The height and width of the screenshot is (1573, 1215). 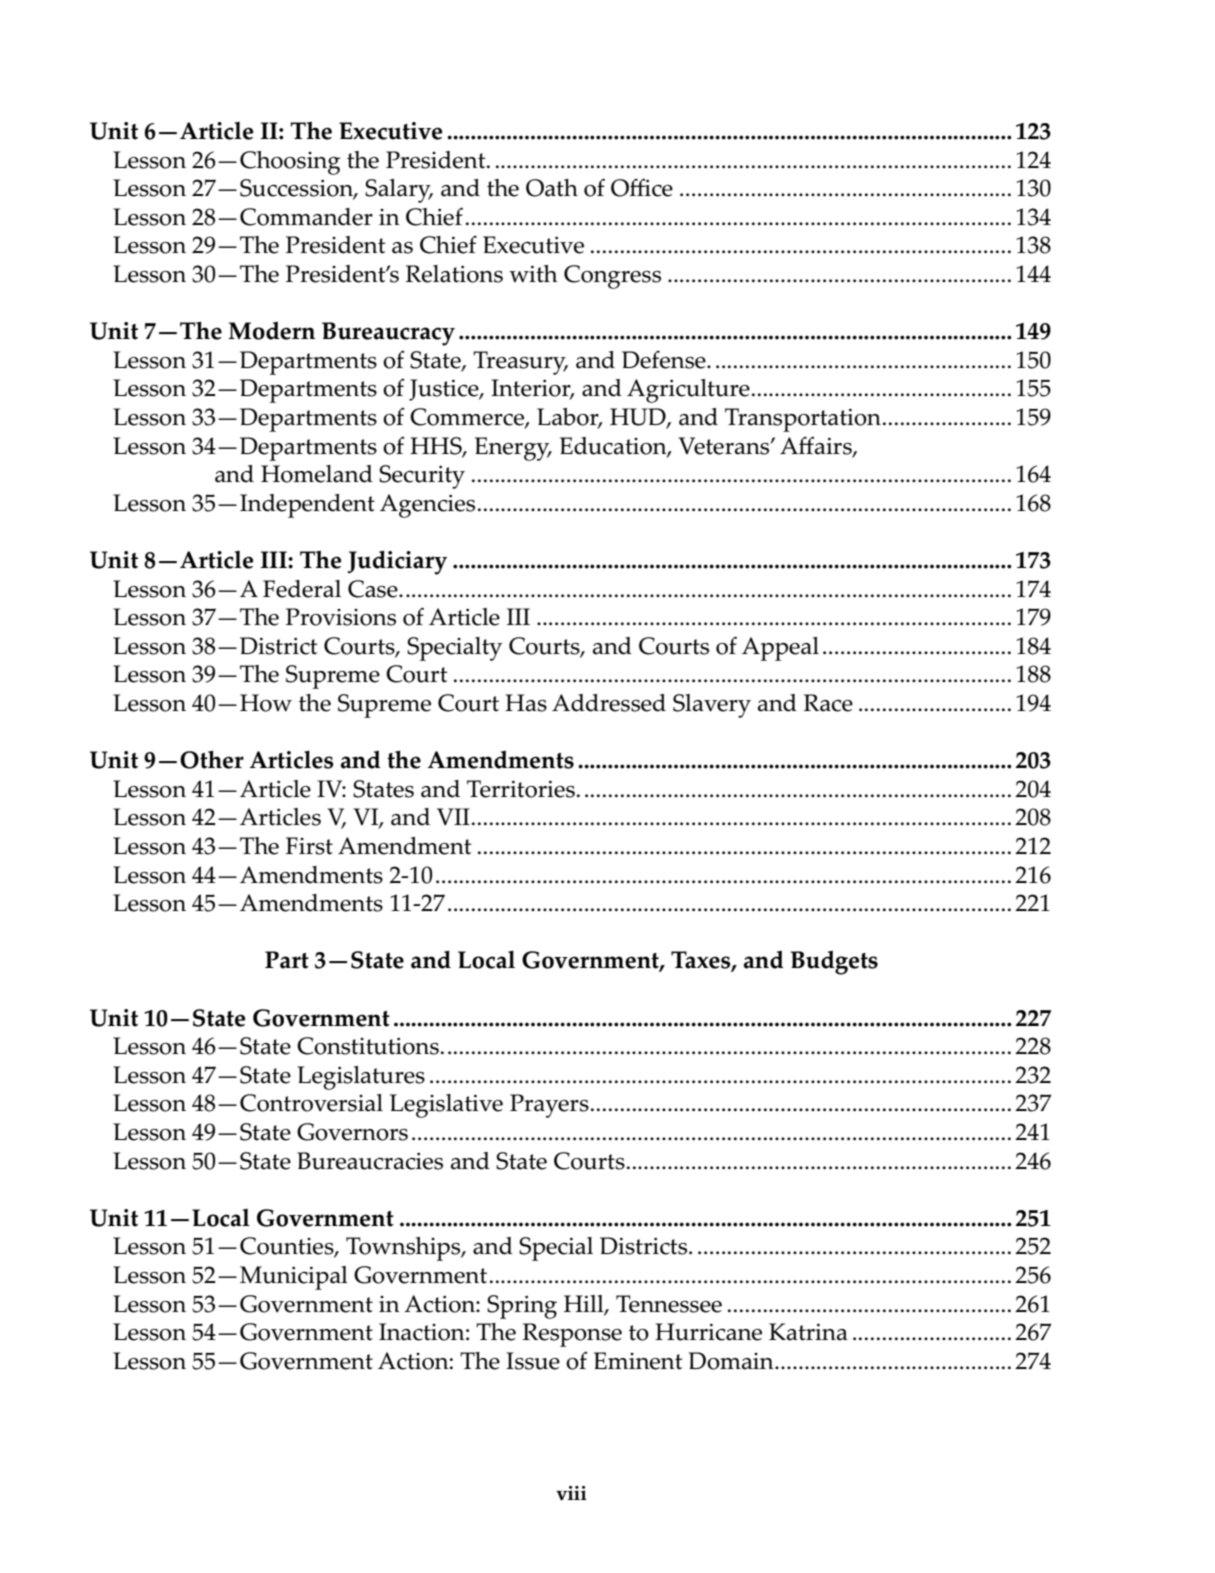 What do you see at coordinates (368, 1046) in the screenshot?
I see `Constitutions` at bounding box center [368, 1046].
